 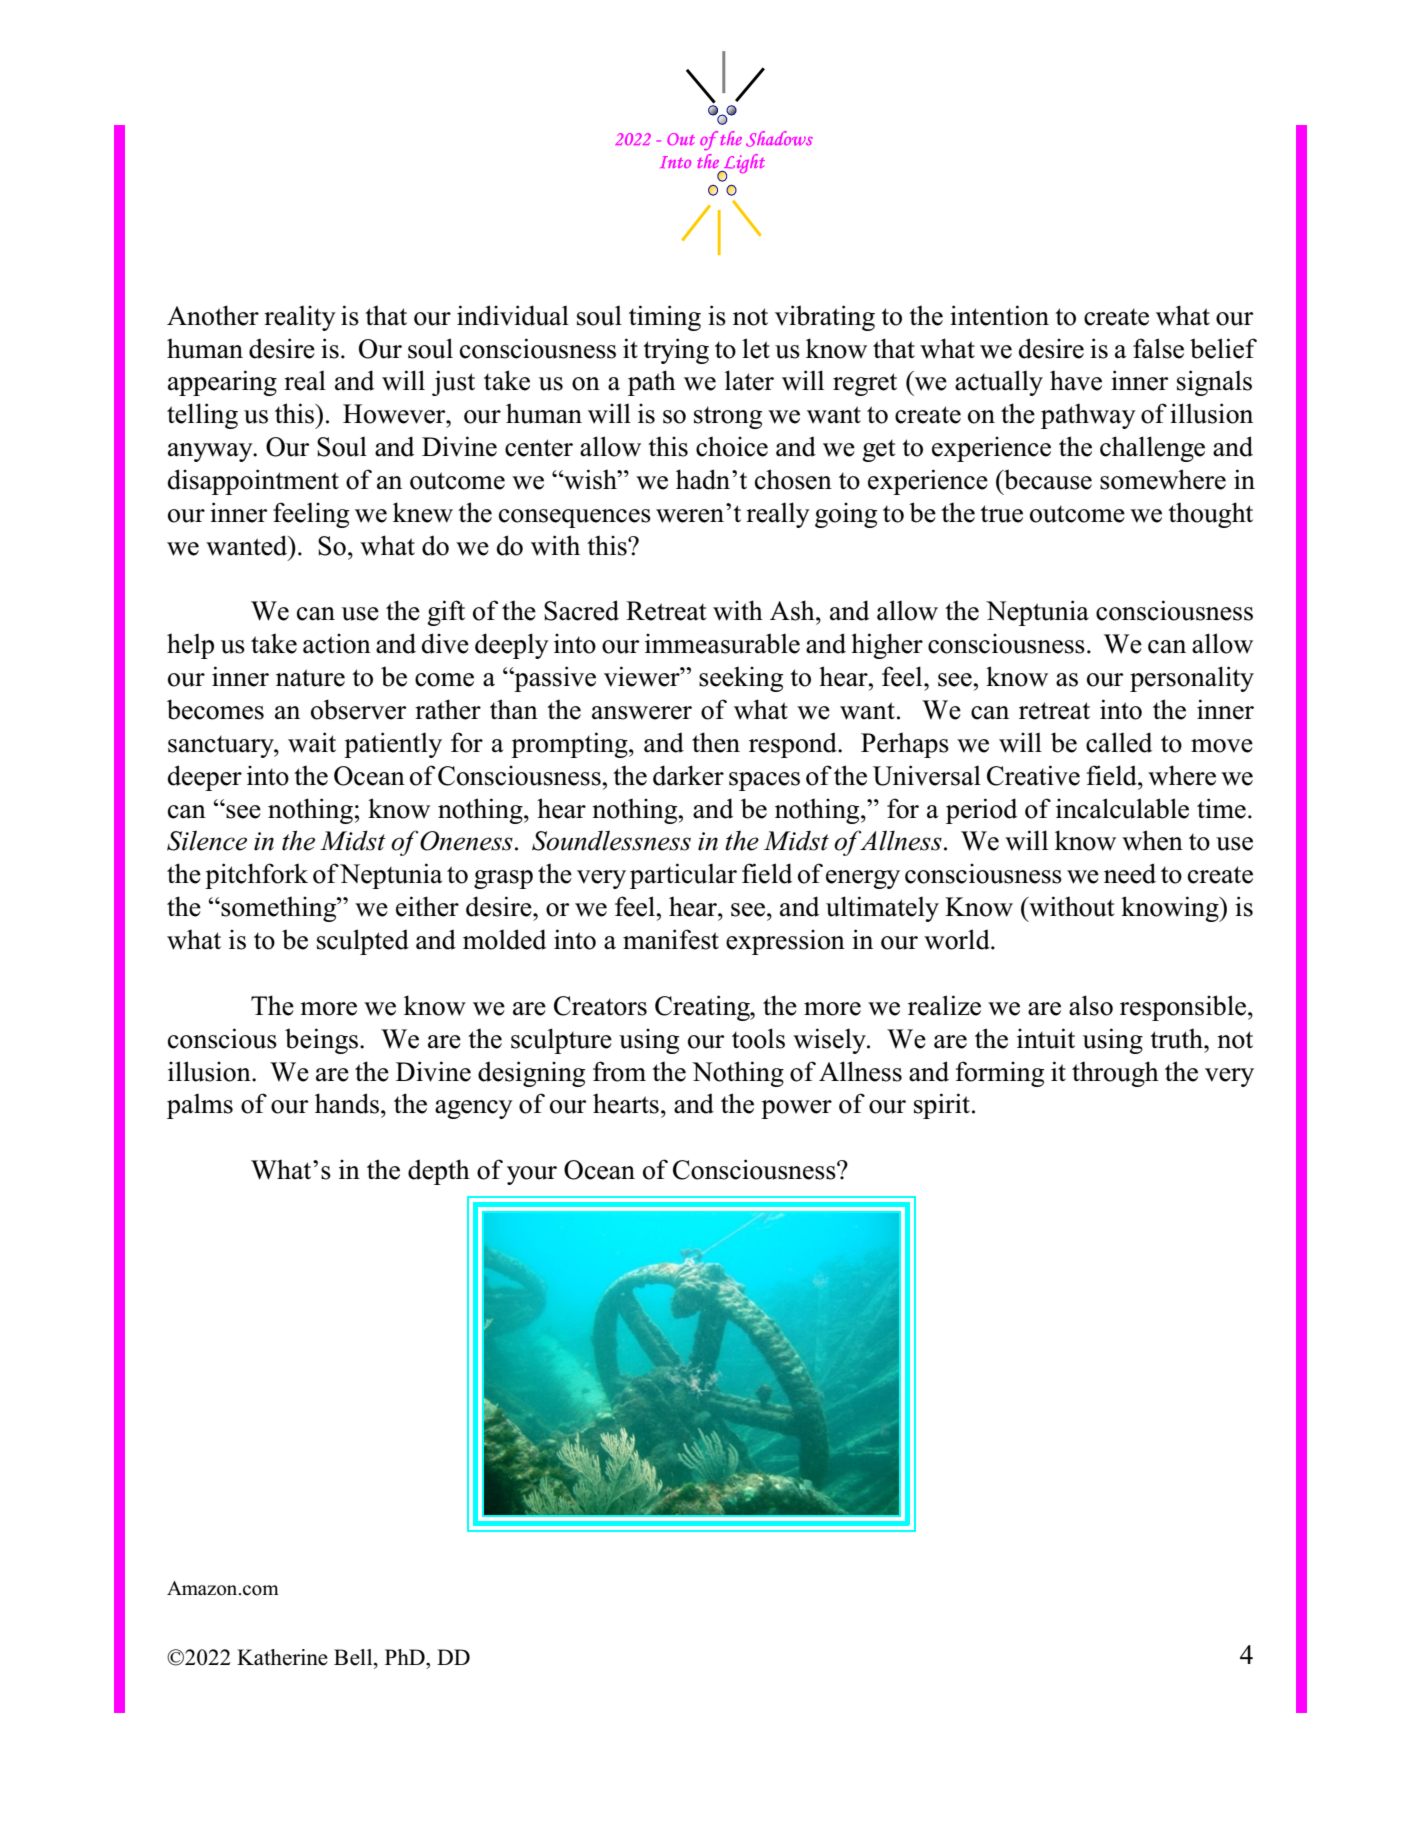 I want to click on Bell, so click(x=354, y=1657).
